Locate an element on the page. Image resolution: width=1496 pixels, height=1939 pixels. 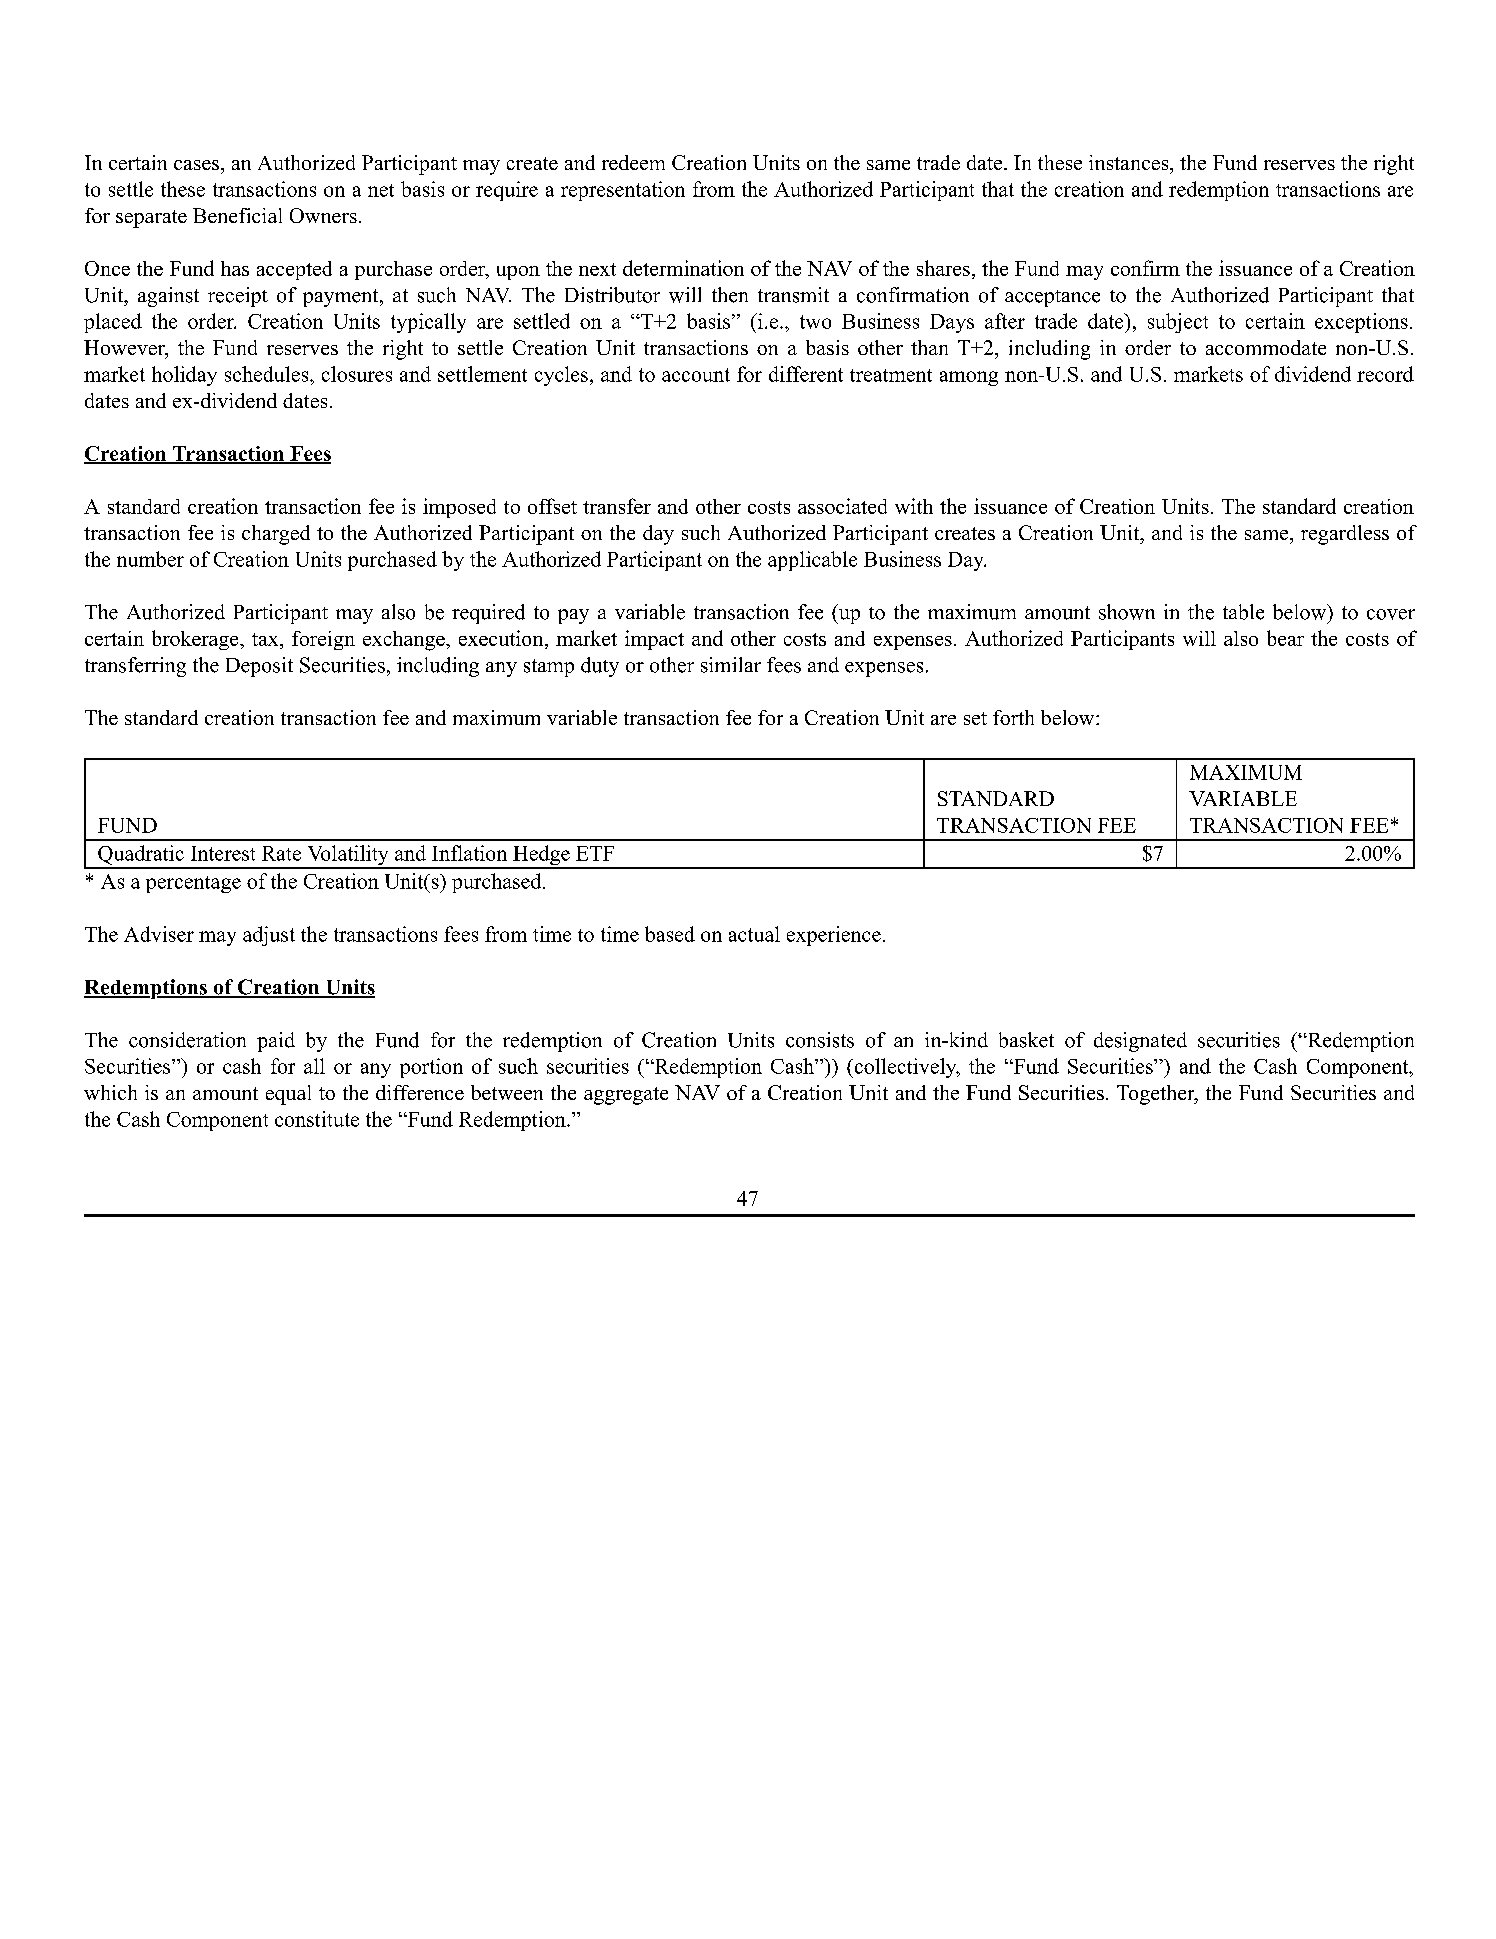
actual is located at coordinates (754, 934).
